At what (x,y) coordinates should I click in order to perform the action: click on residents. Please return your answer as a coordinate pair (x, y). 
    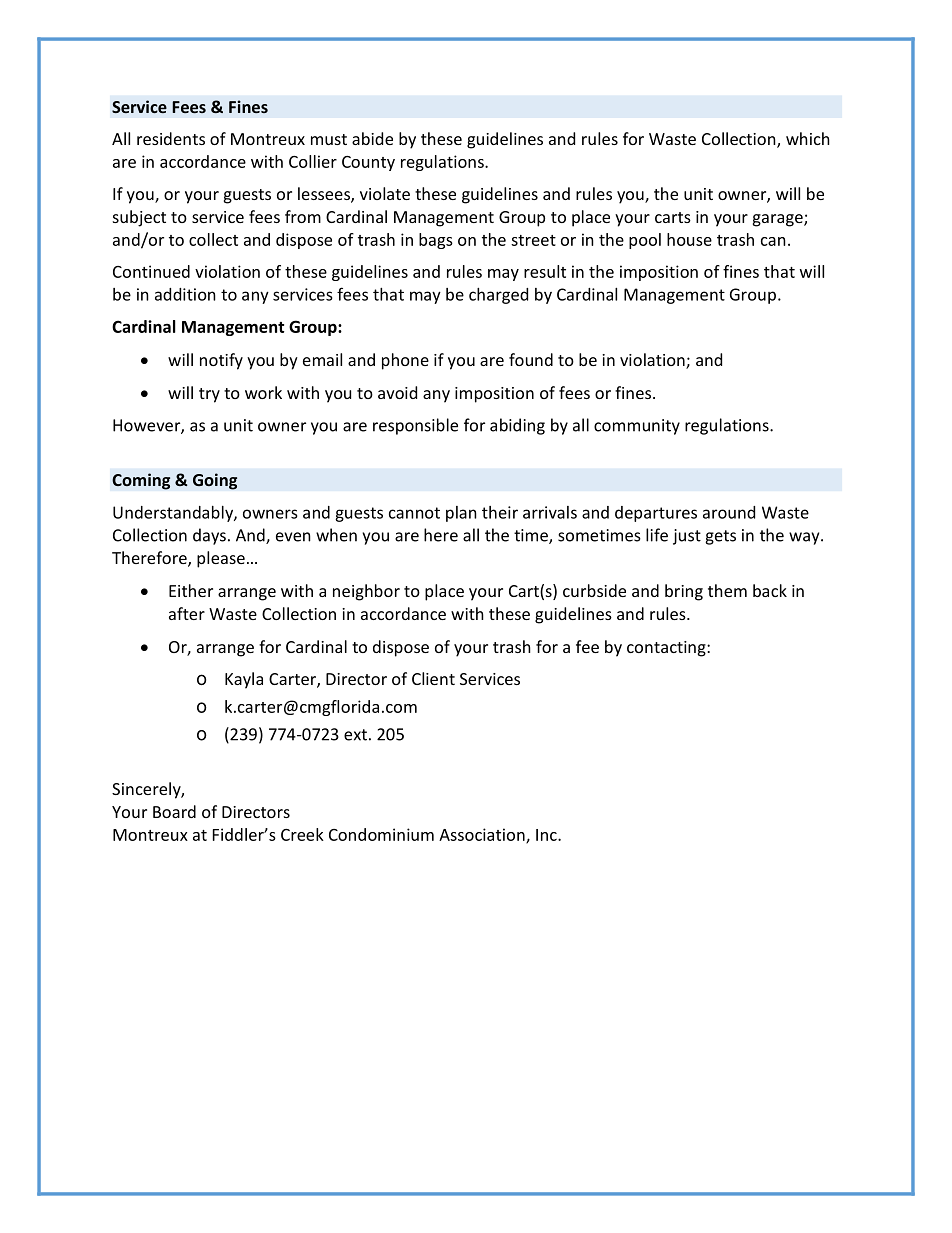
    Looking at the image, I should click on (171, 138).
